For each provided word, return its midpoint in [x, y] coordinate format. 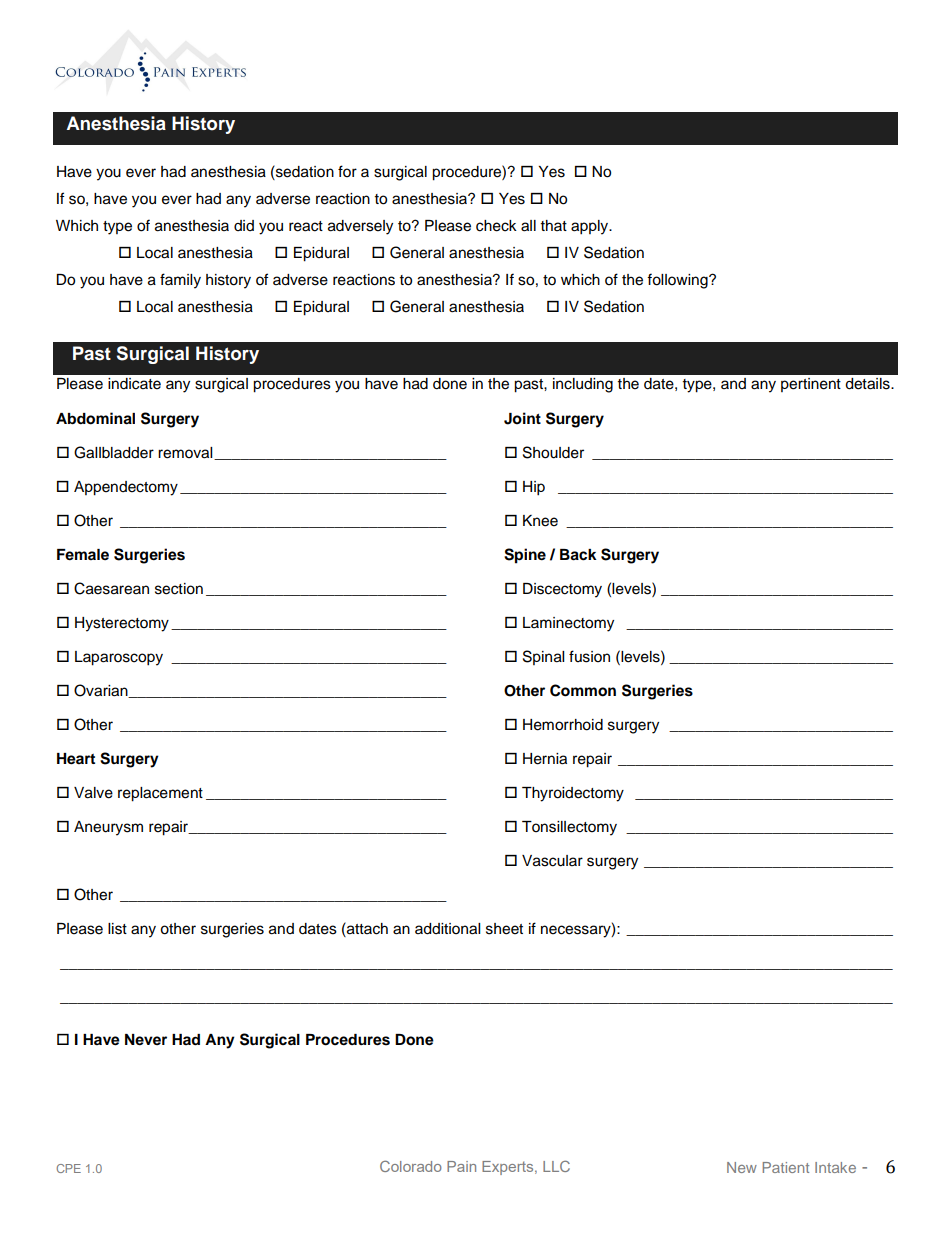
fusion [589, 656]
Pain [461, 1166]
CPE [68, 1168]
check [496, 226]
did [244, 225]
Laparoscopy [119, 658]
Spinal [543, 657]
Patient [786, 1167]
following [678, 281]
